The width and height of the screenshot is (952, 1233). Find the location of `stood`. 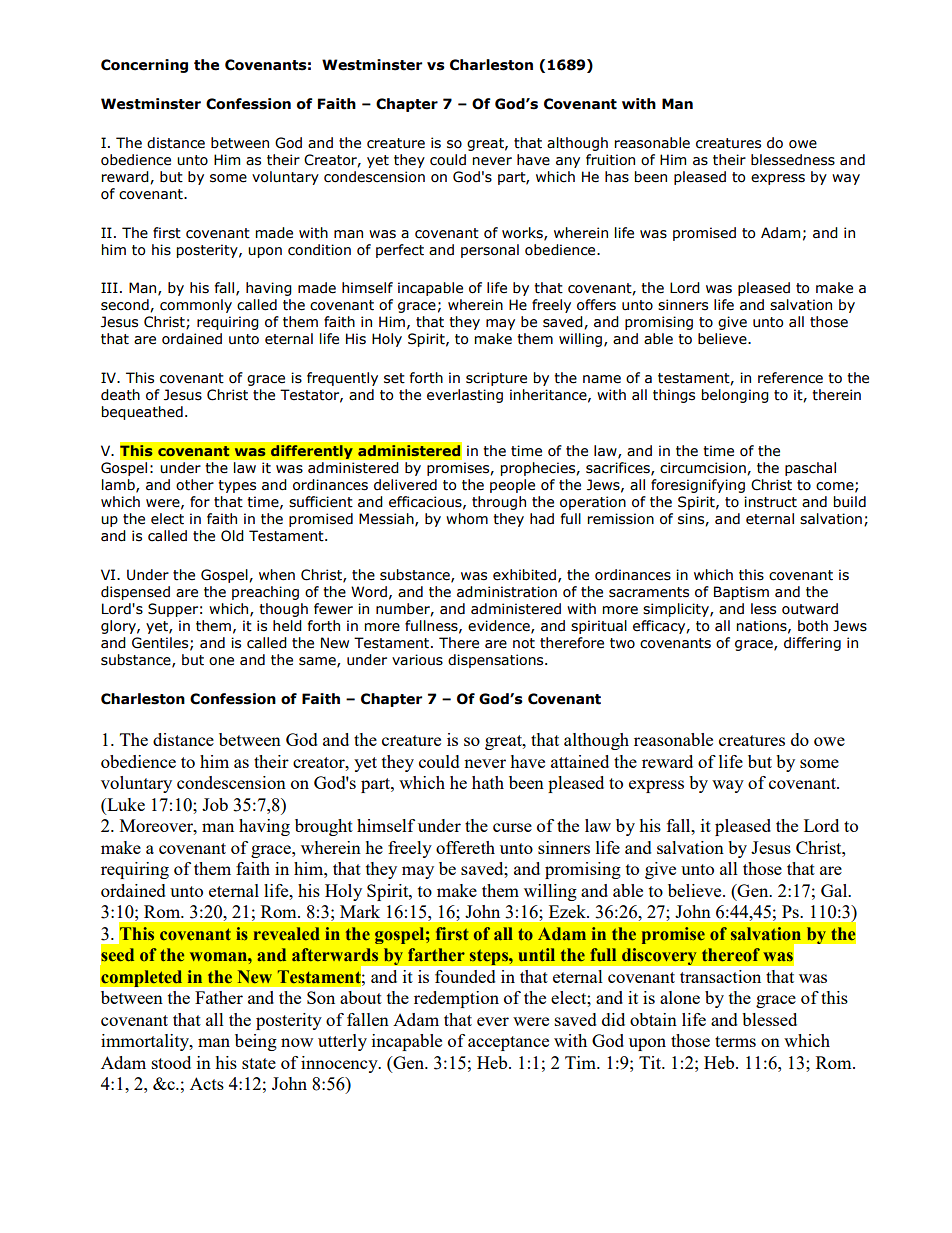

stood is located at coordinates (171, 1062).
